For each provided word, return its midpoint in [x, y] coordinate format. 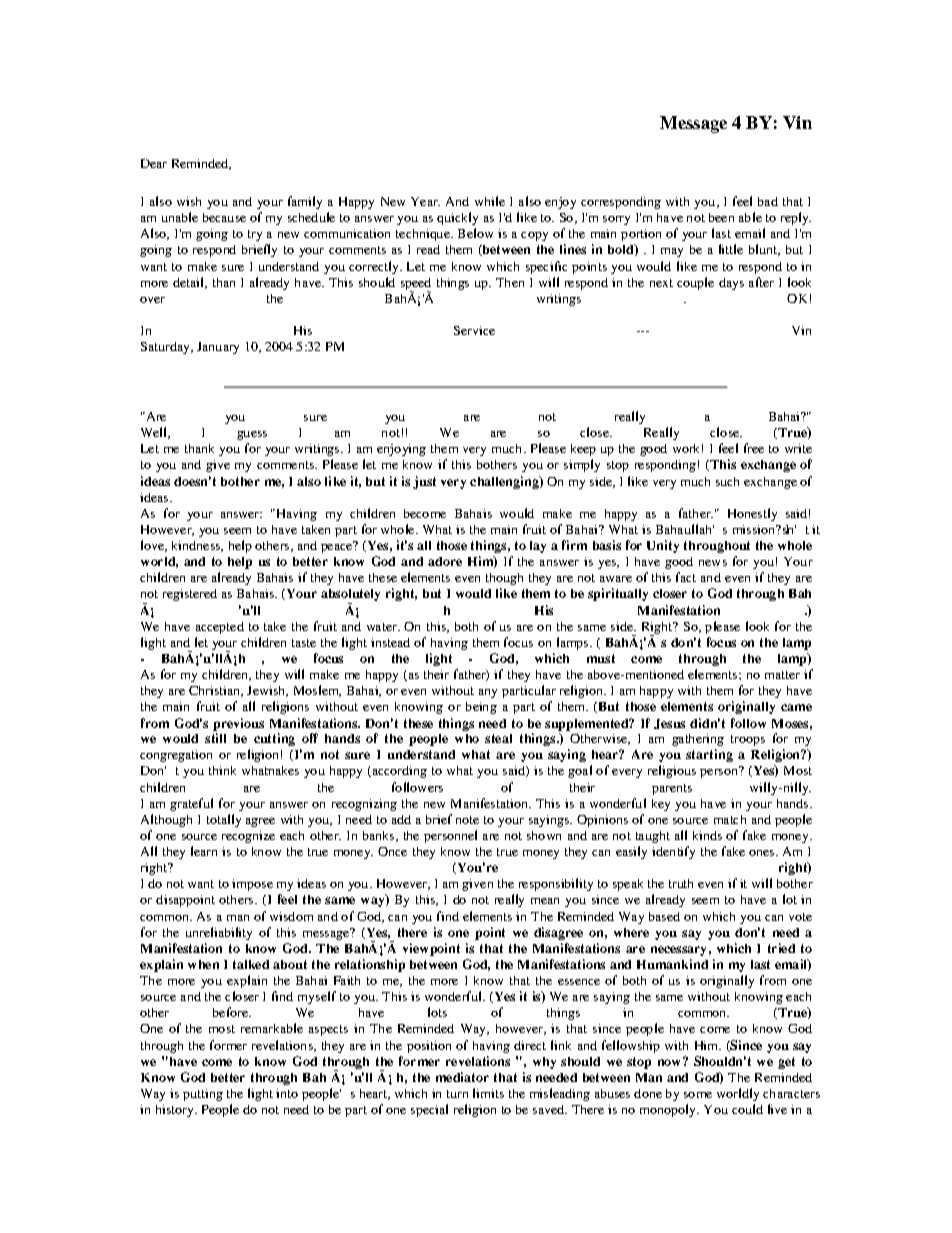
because [224, 217]
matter [782, 675]
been [721, 217]
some [698, 1095]
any [488, 693]
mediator [462, 1077]
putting [203, 1095]
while [490, 201]
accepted [220, 628]
